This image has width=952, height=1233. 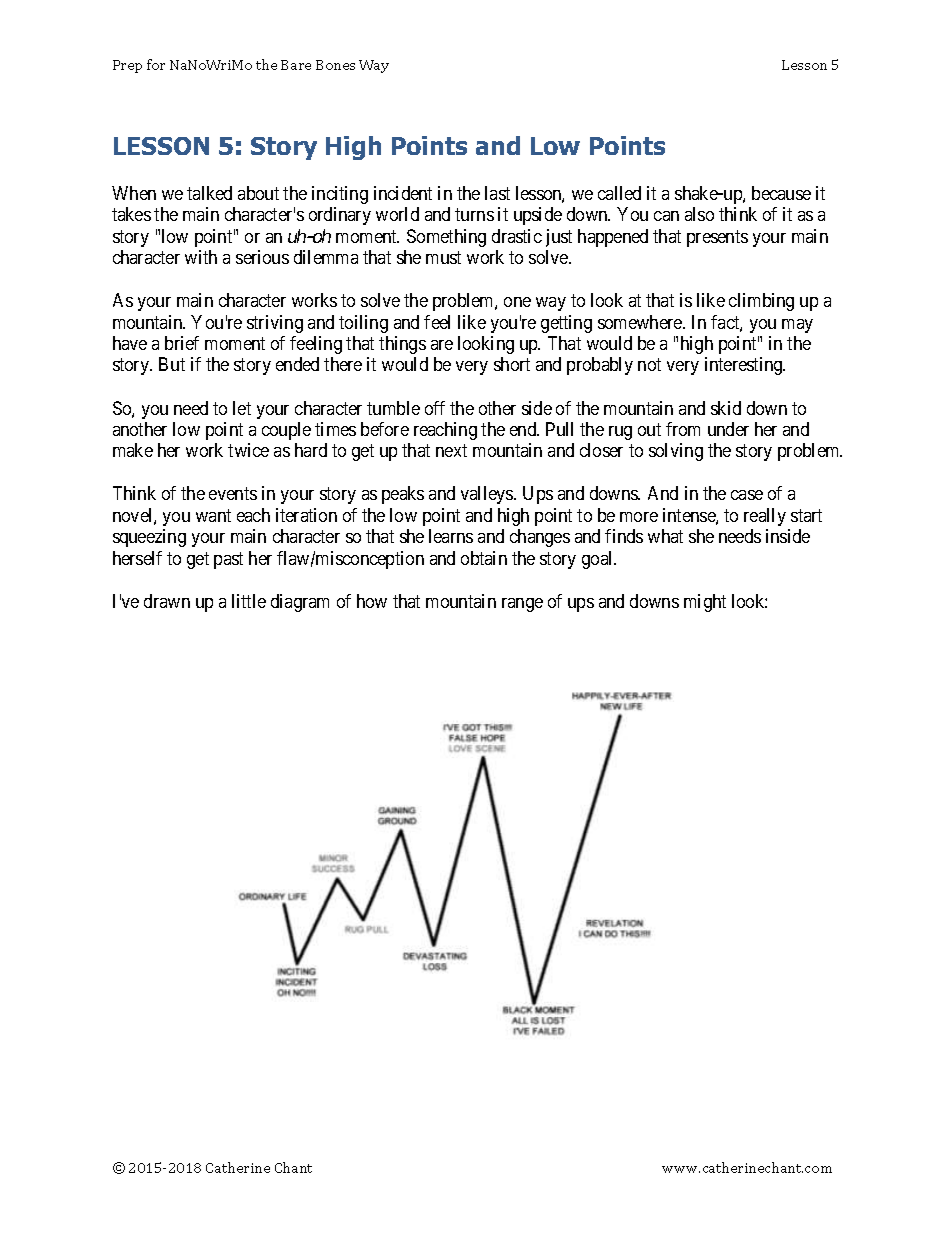 What do you see at coordinates (522, 605) in the image?
I see `range` at bounding box center [522, 605].
